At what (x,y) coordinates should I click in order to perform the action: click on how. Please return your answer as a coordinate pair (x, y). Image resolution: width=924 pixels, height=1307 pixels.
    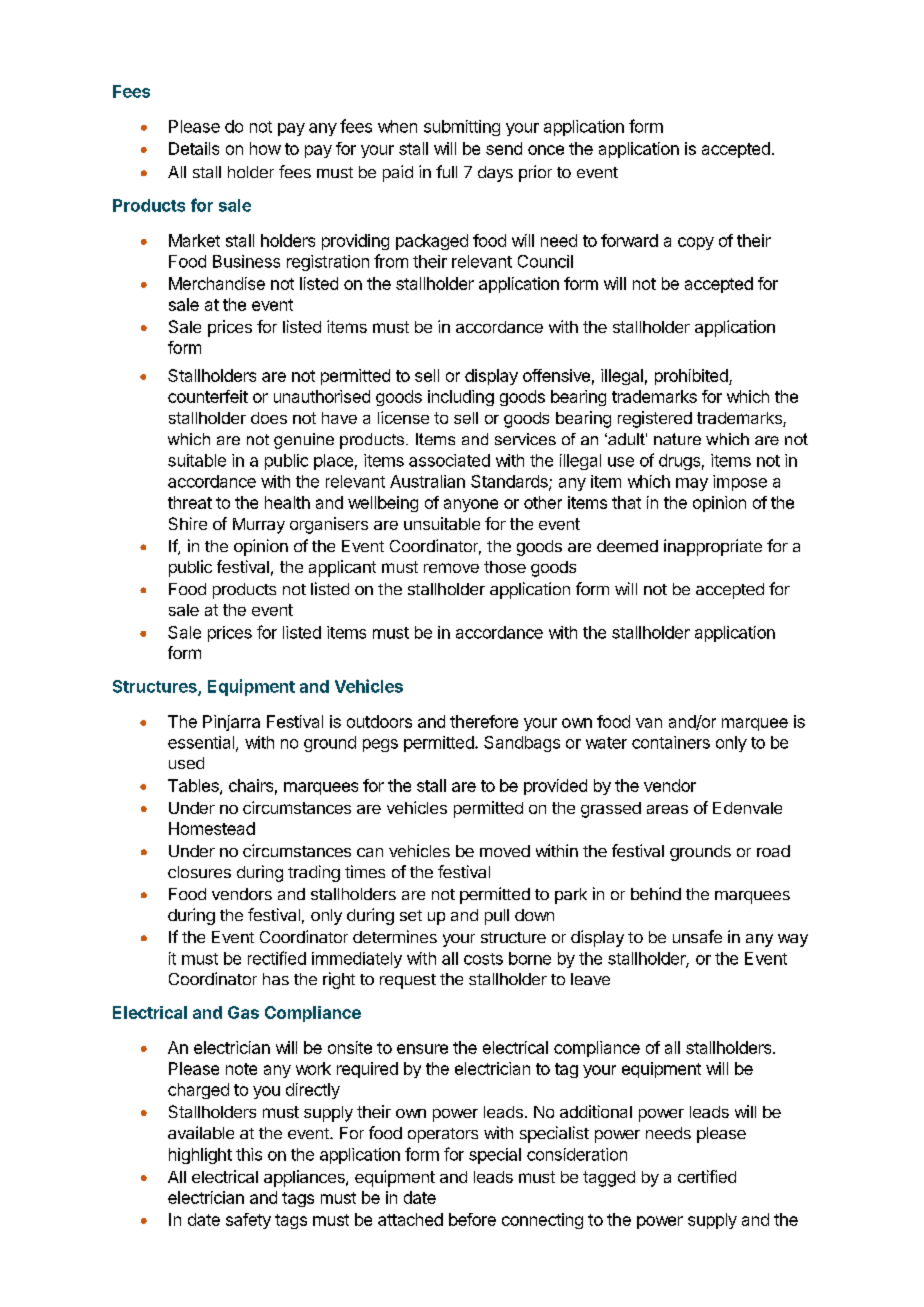
    Looking at the image, I should click on (265, 148).
